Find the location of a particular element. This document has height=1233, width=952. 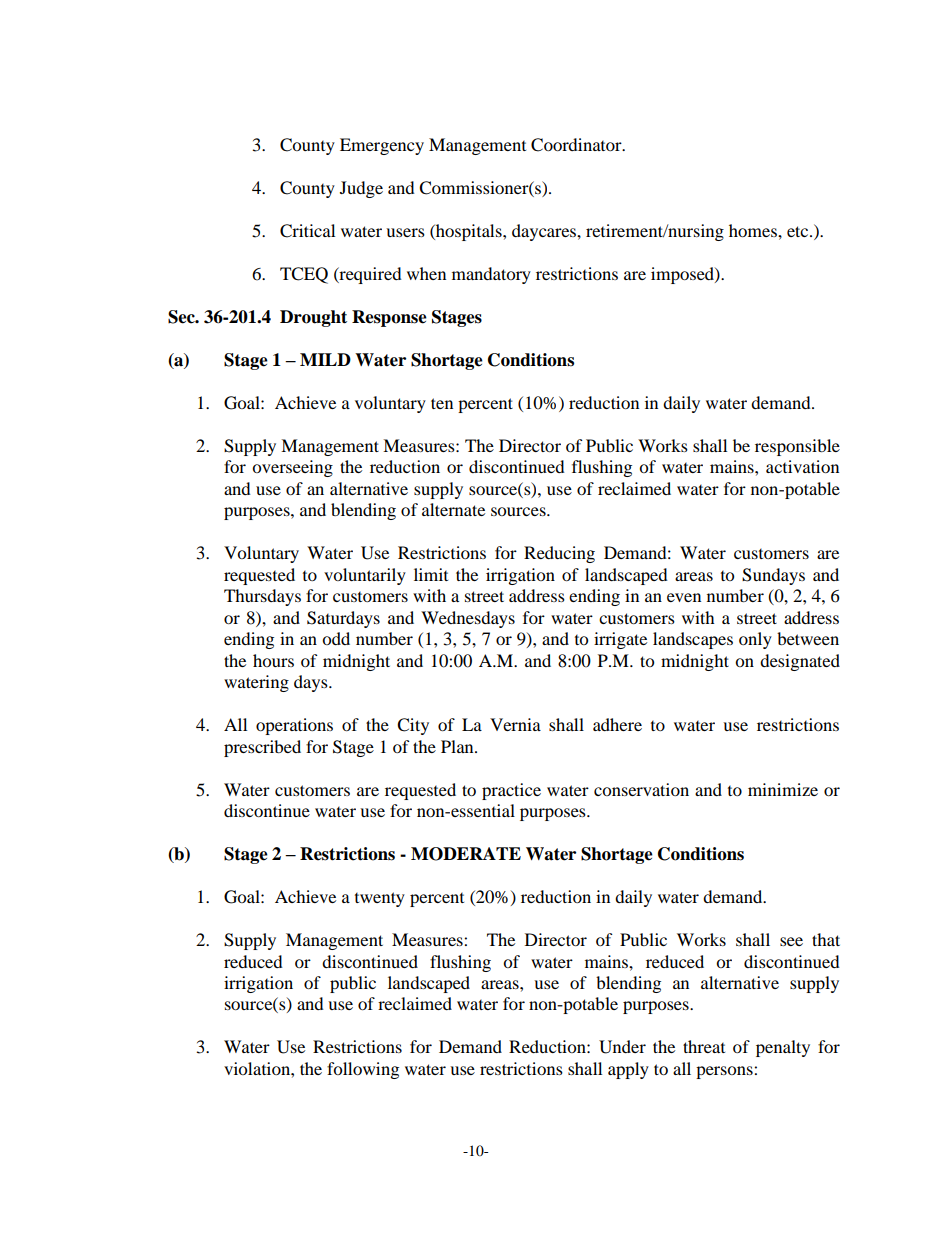

Reducing is located at coordinates (559, 554).
